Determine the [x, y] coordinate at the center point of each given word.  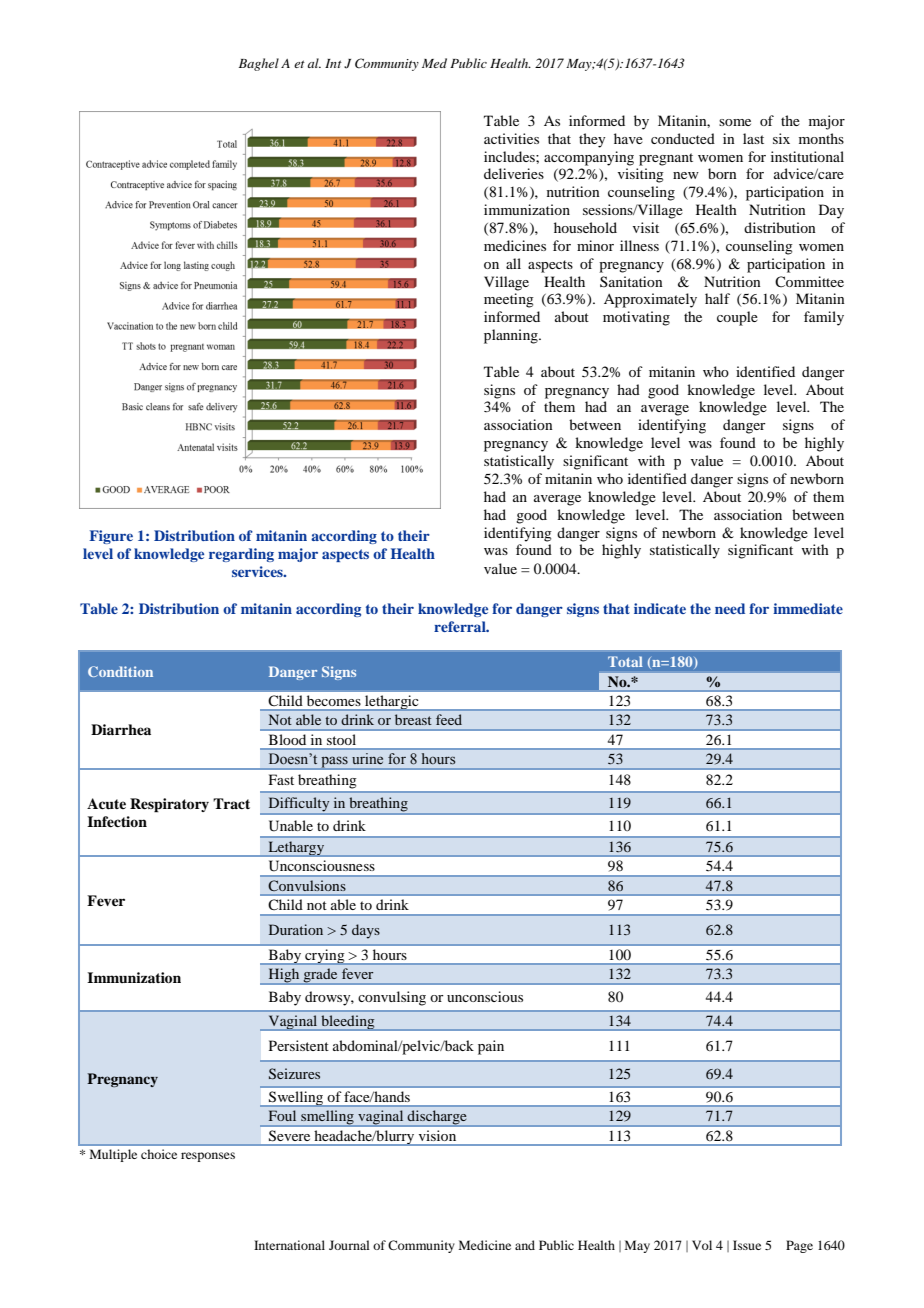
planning [512, 336]
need [730, 608]
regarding [241, 555]
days [366, 931]
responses [208, 1157]
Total [625, 661]
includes [510, 156]
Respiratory [169, 805]
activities [511, 138]
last [753, 138]
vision [437, 1135]
